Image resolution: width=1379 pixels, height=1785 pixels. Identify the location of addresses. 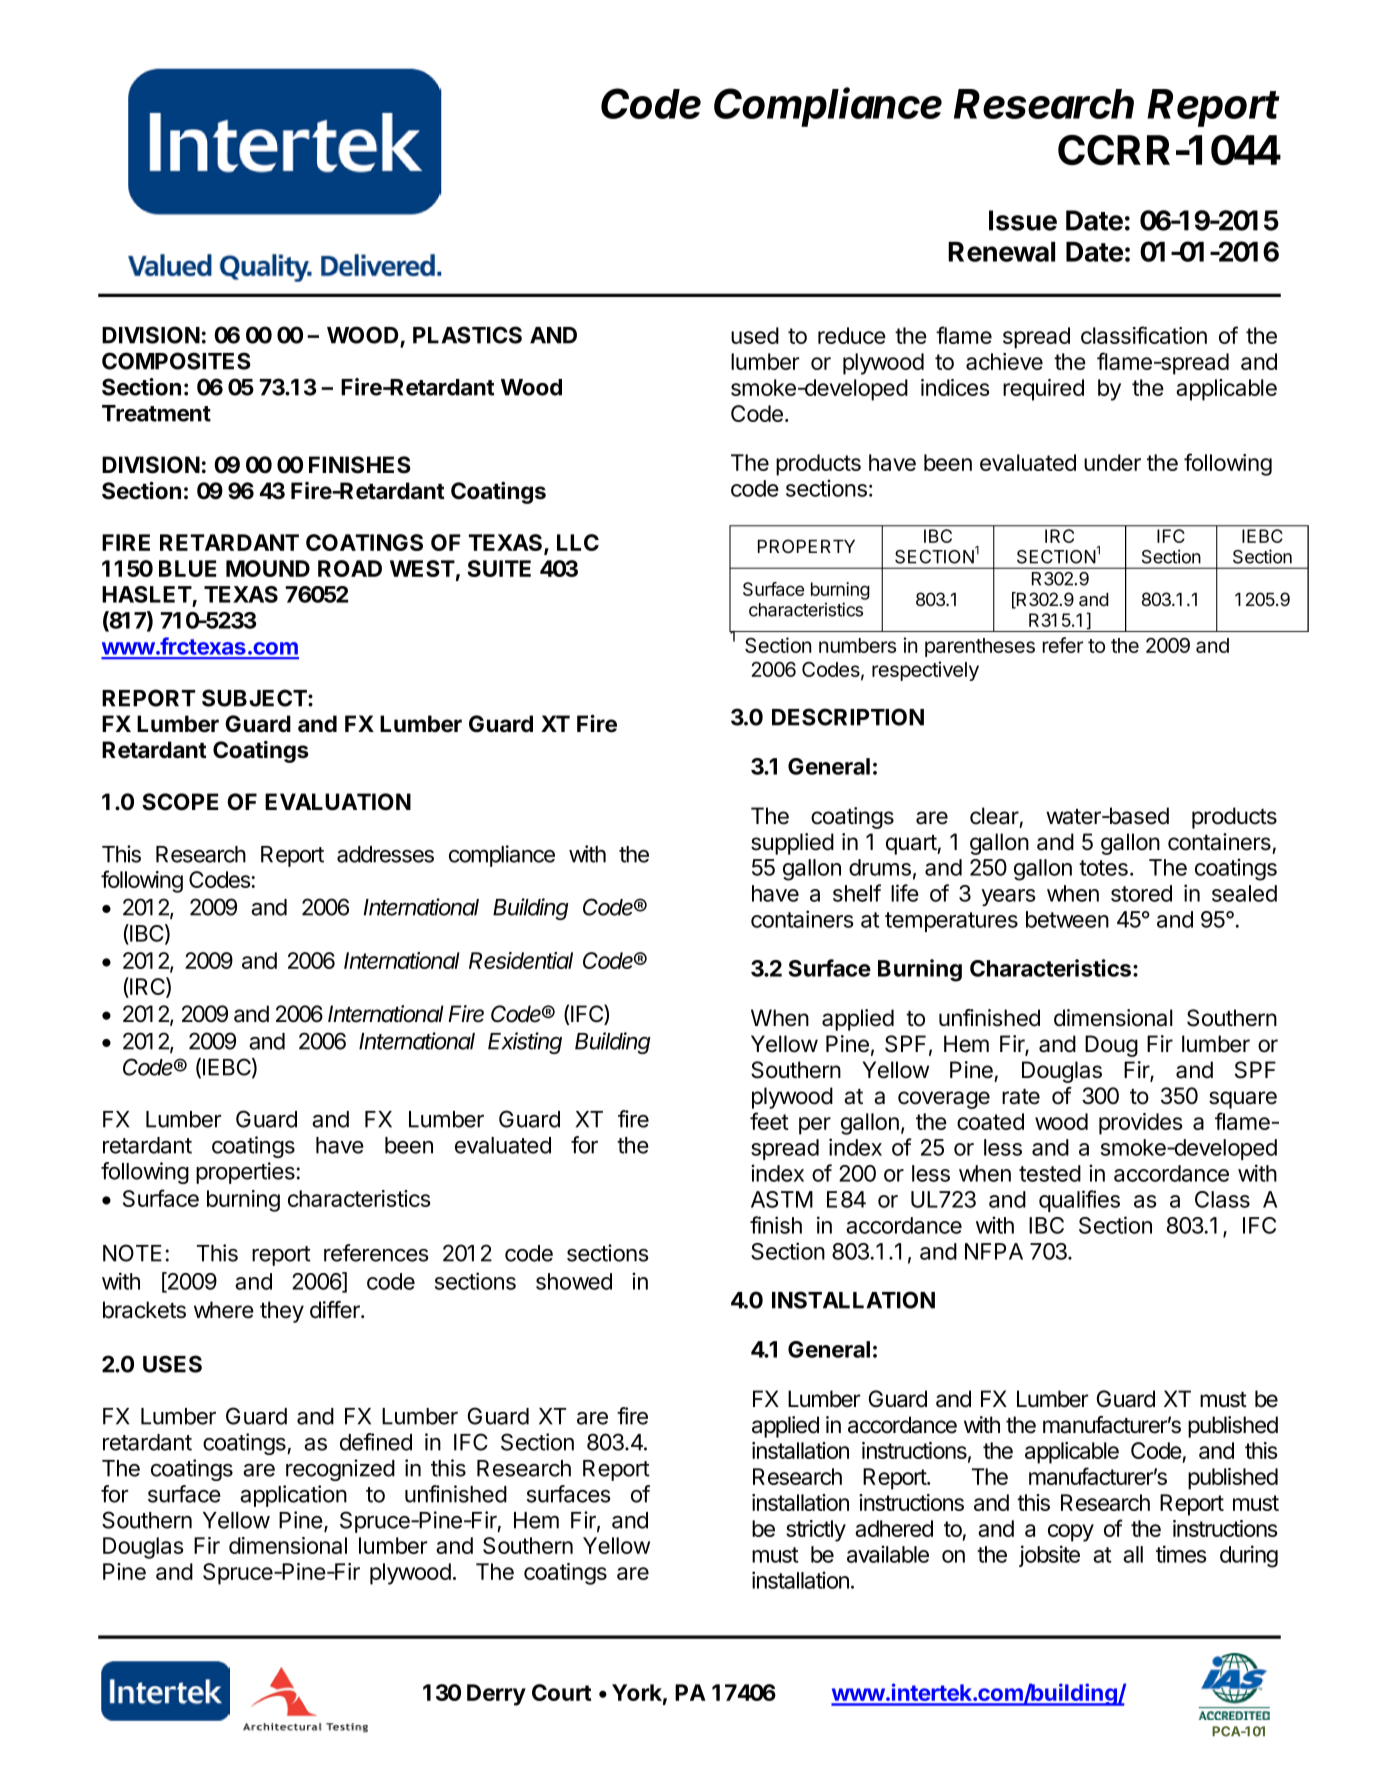
(385, 854).
